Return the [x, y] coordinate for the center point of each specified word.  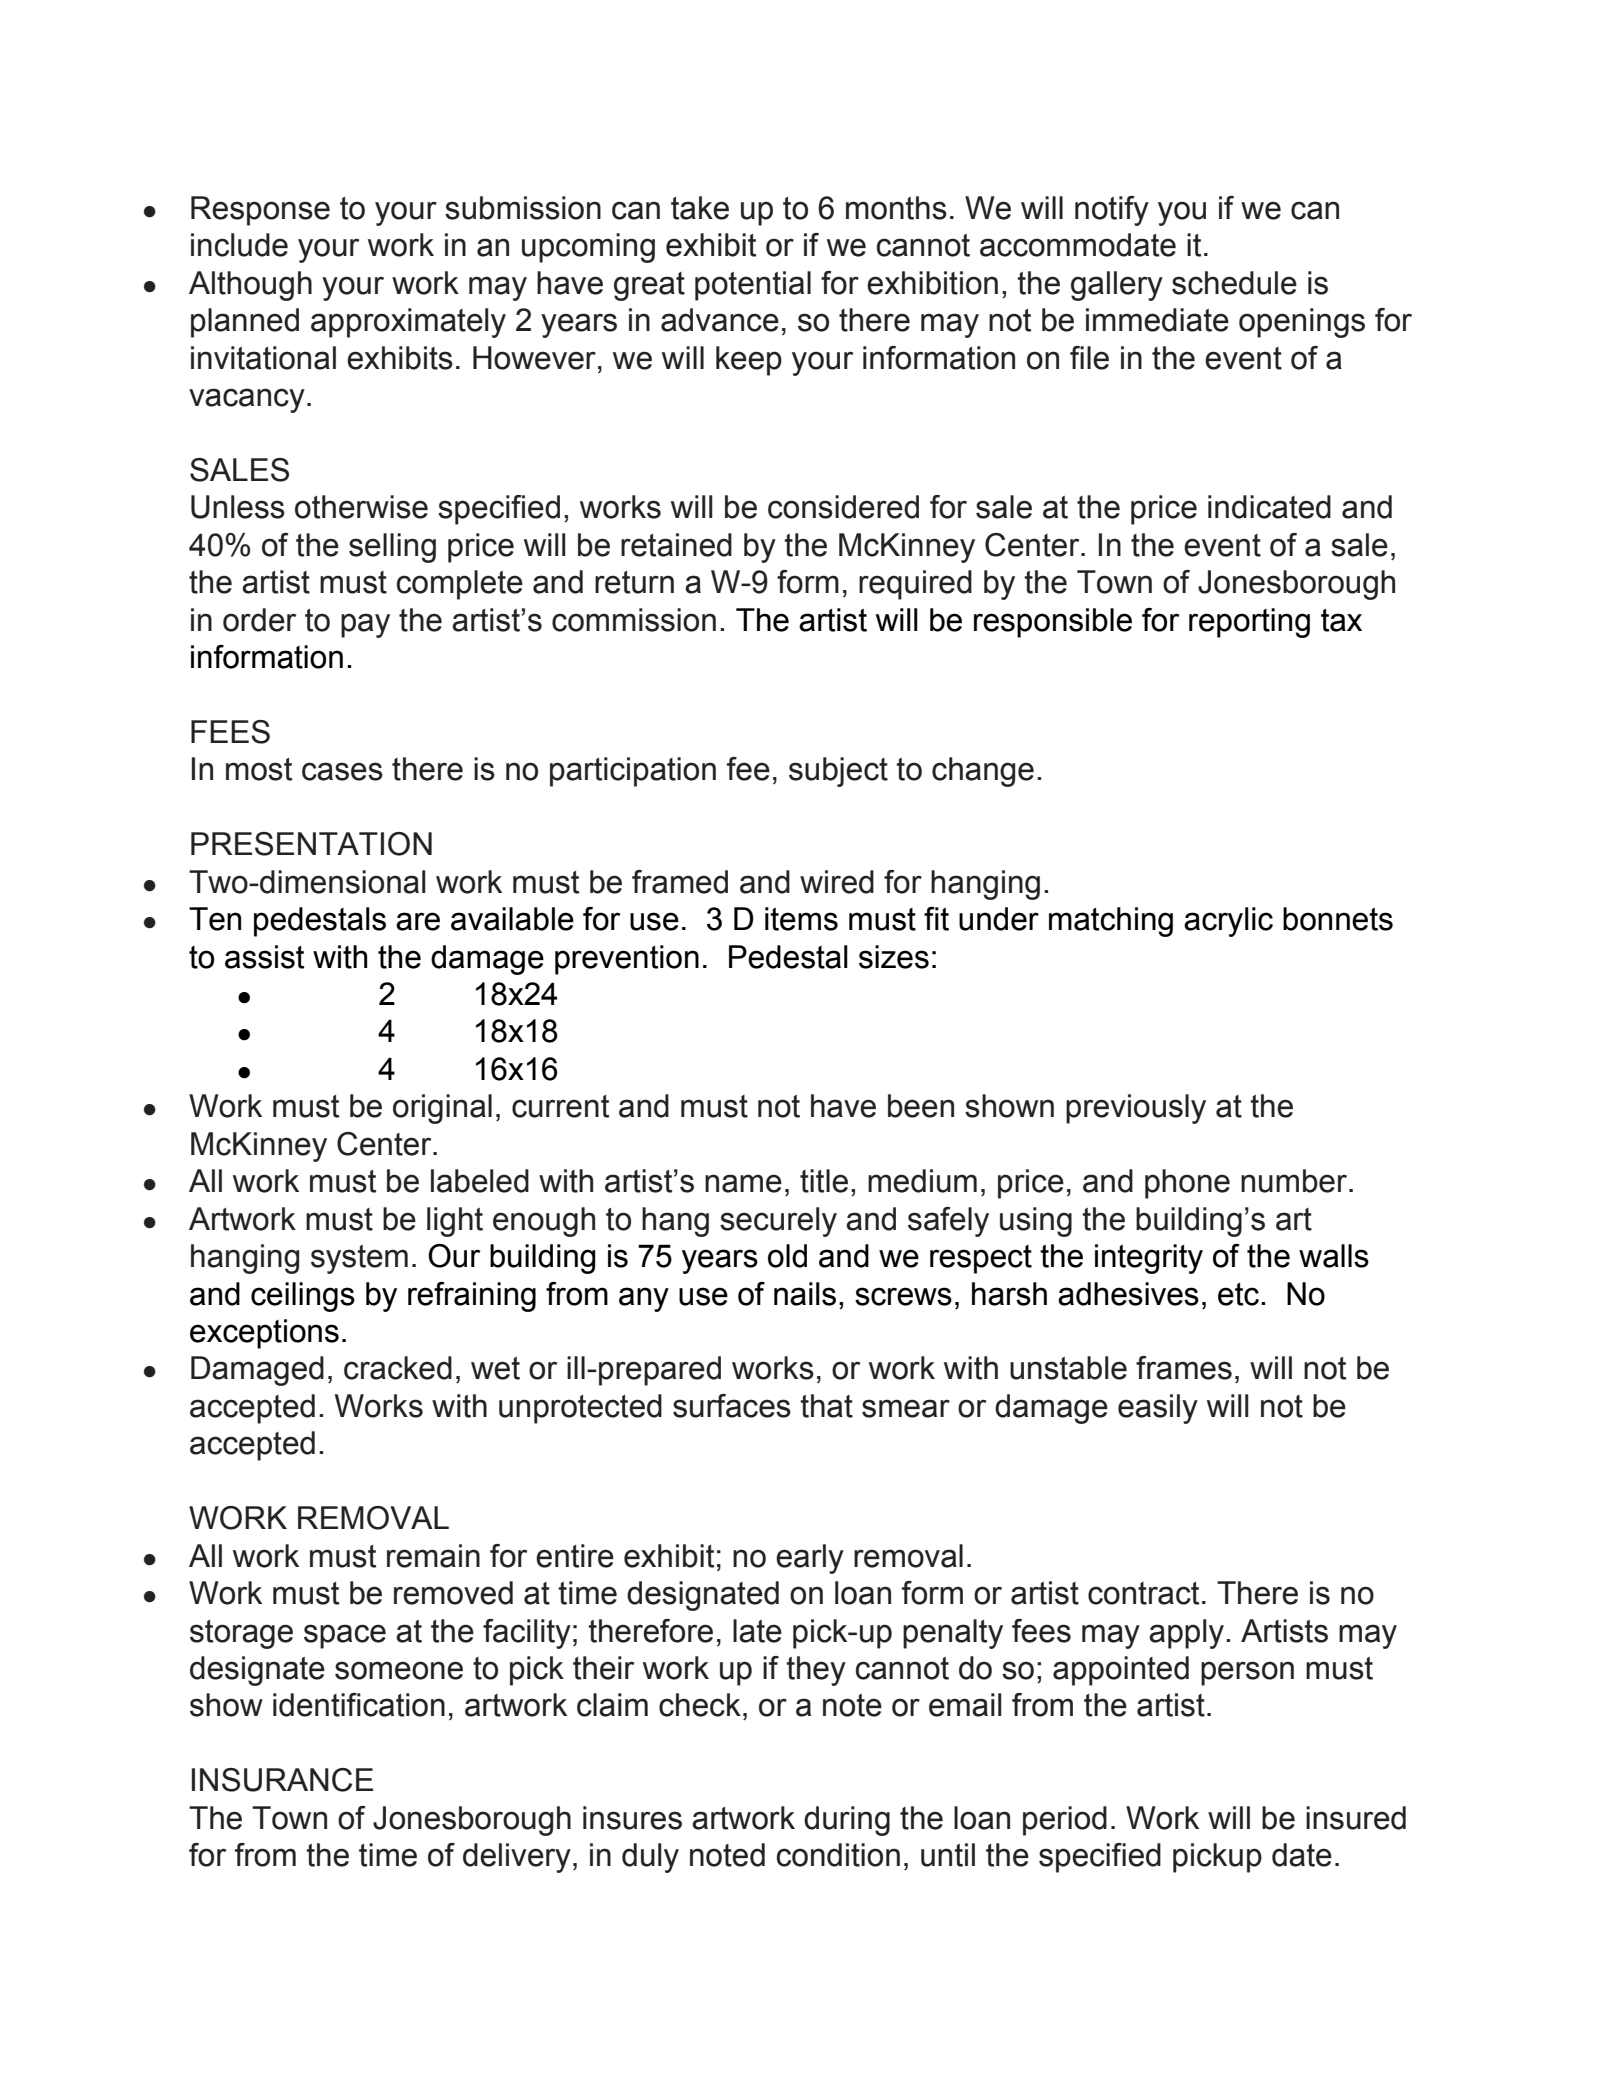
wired [837, 882]
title [824, 1181]
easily [1158, 1409]
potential [753, 286]
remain [433, 1556]
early [810, 1559]
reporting [1249, 623]
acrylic [1228, 922]
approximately [408, 323]
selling [392, 548]
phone [1187, 1184]
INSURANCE [282, 1780]
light [455, 1222]
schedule [1234, 283]
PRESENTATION [311, 844]
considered [843, 507]
